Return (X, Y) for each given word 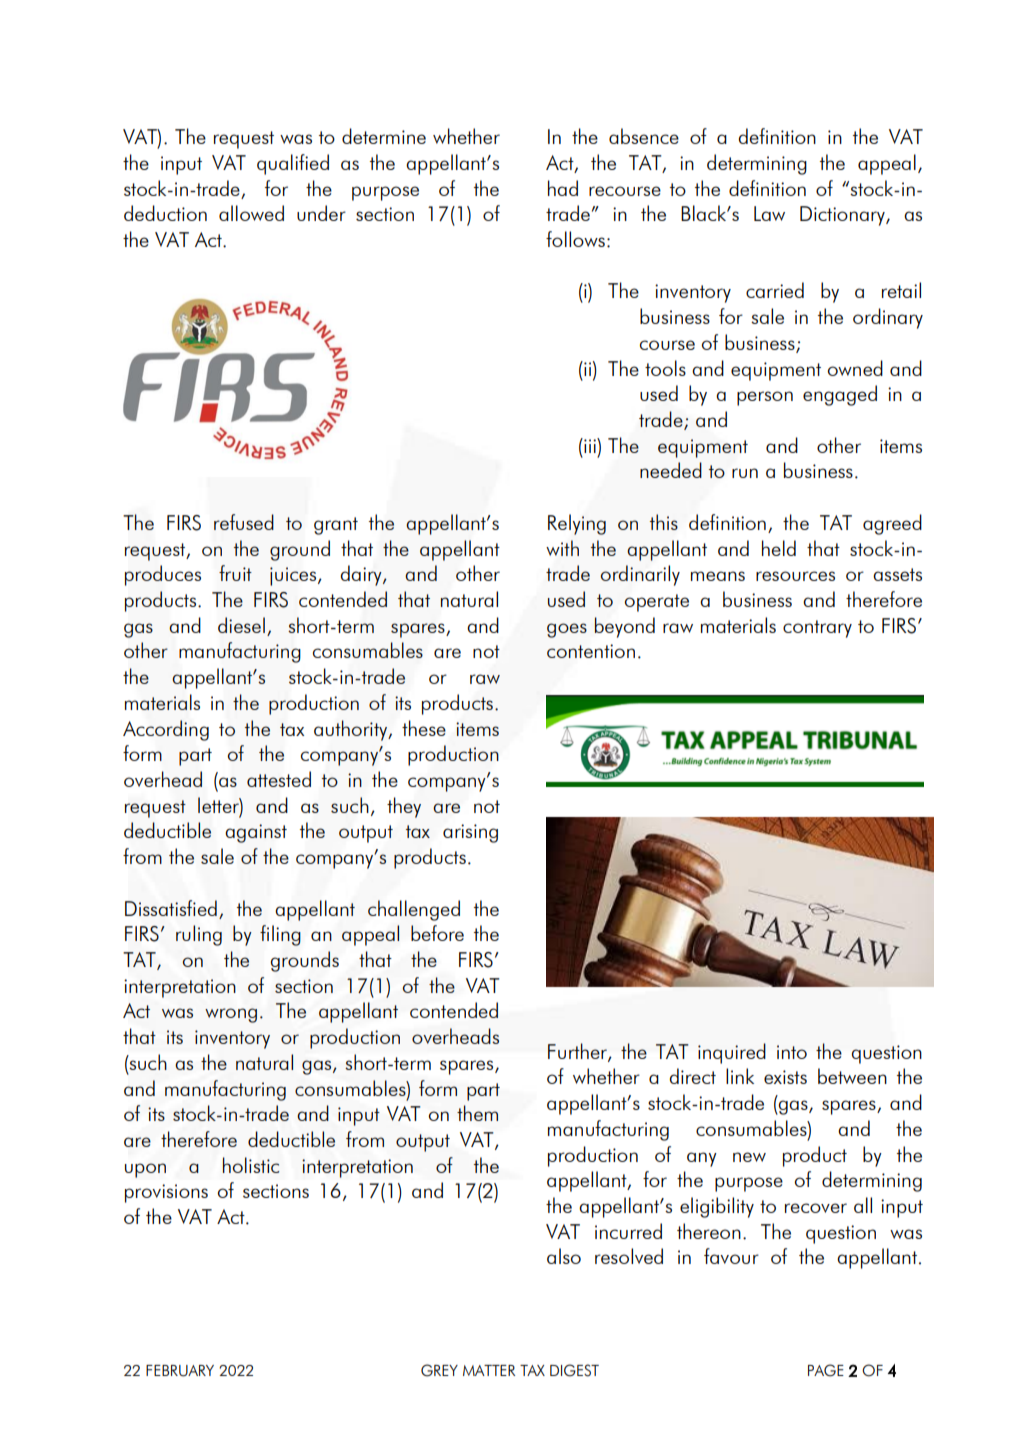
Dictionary (843, 216)
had (563, 188)
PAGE (826, 1370)
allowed (251, 213)
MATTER (489, 1370)
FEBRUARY (180, 1371)
